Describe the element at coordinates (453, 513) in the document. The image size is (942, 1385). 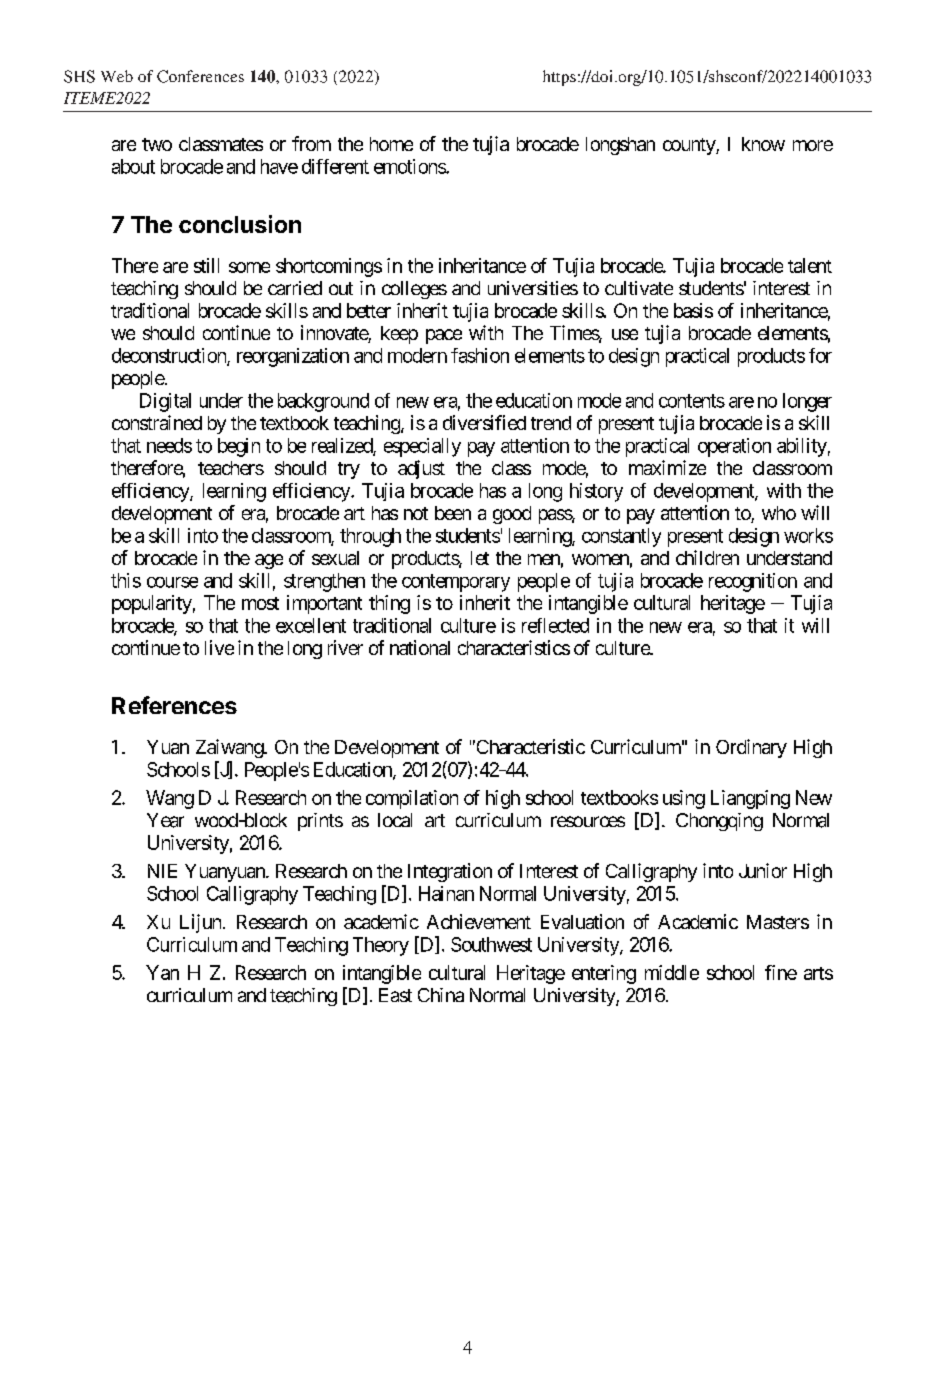
I see `been` at that location.
